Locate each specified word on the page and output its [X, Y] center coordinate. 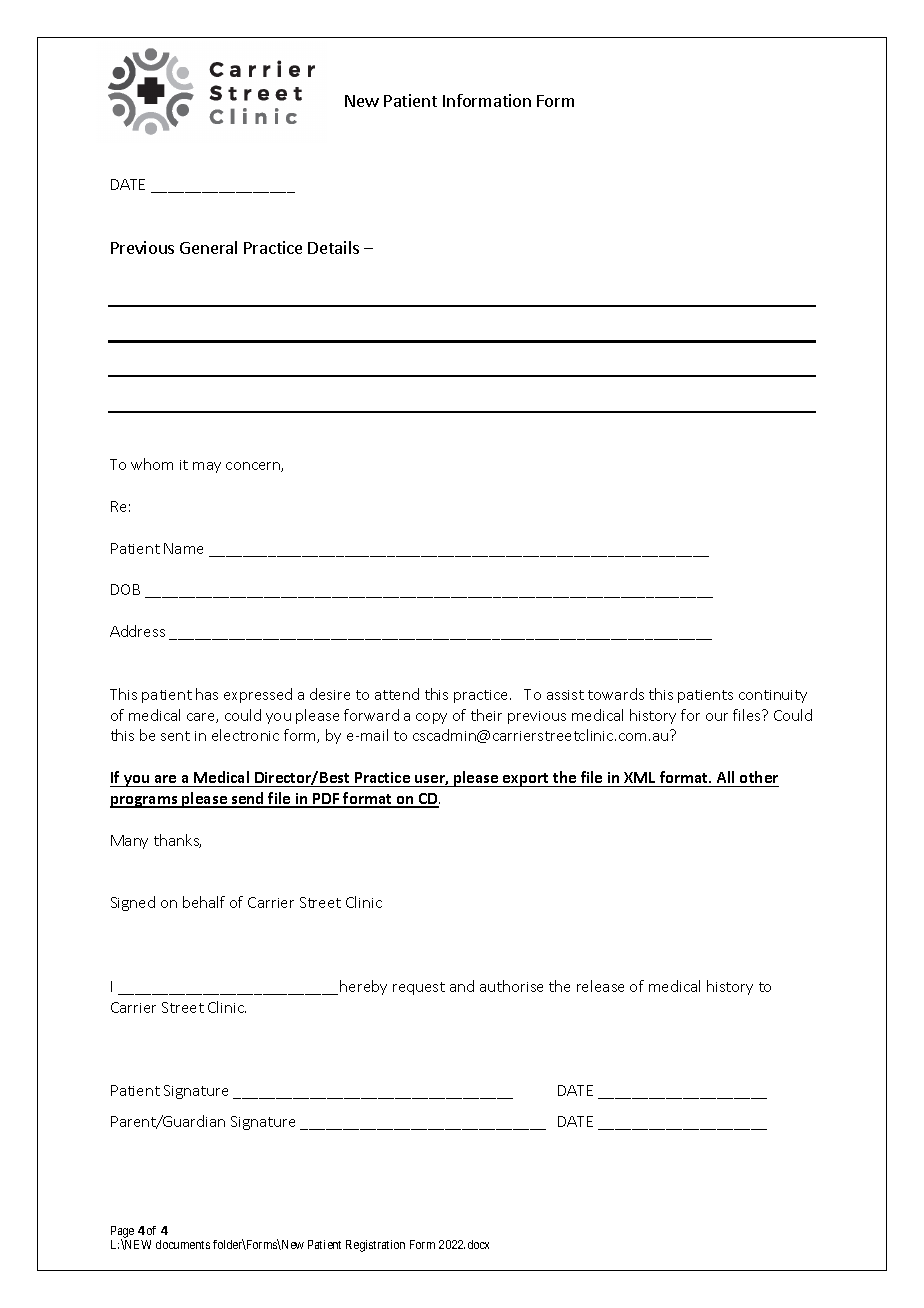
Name [183, 548]
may [207, 467]
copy [431, 718]
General [208, 247]
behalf [204, 902]
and [462, 986]
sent [175, 736]
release [600, 986]
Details [333, 247]
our [717, 717]
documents [183, 1244]
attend [397, 694]
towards [616, 694]
